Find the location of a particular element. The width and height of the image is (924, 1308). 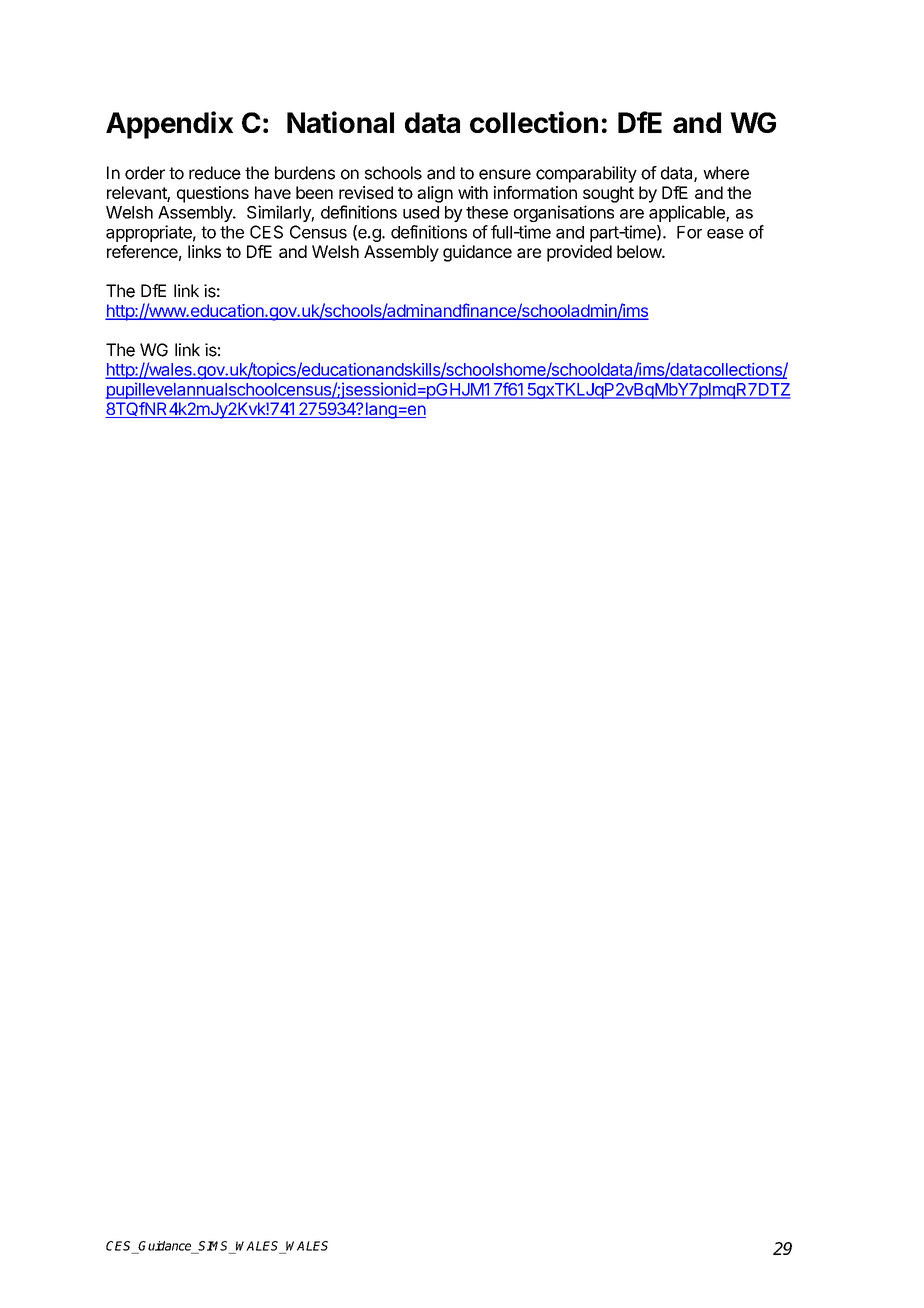

Appendix is located at coordinates (169, 125).
